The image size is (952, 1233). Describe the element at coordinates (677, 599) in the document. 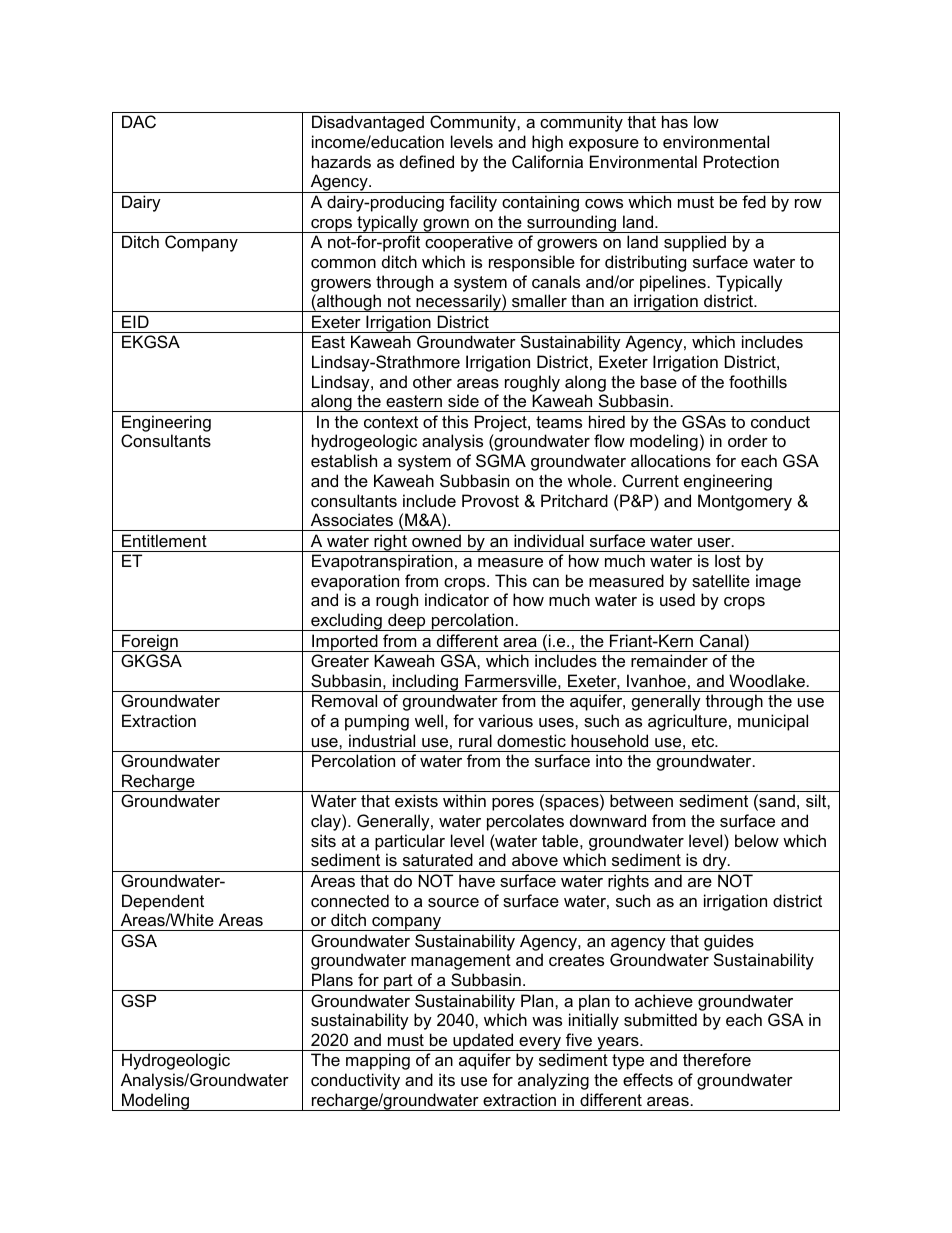

I see `used` at that location.
